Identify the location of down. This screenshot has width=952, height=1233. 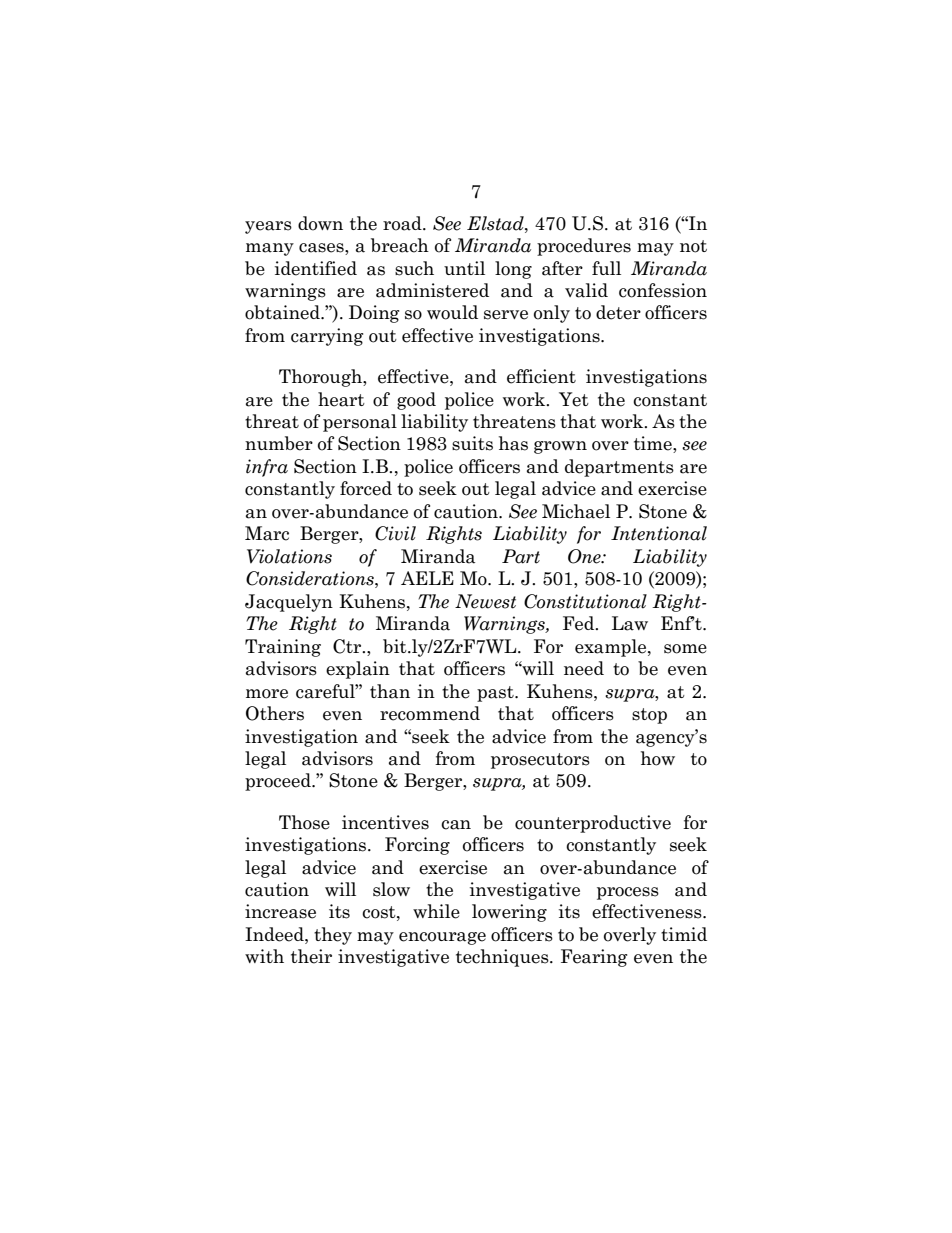
(320, 223).
